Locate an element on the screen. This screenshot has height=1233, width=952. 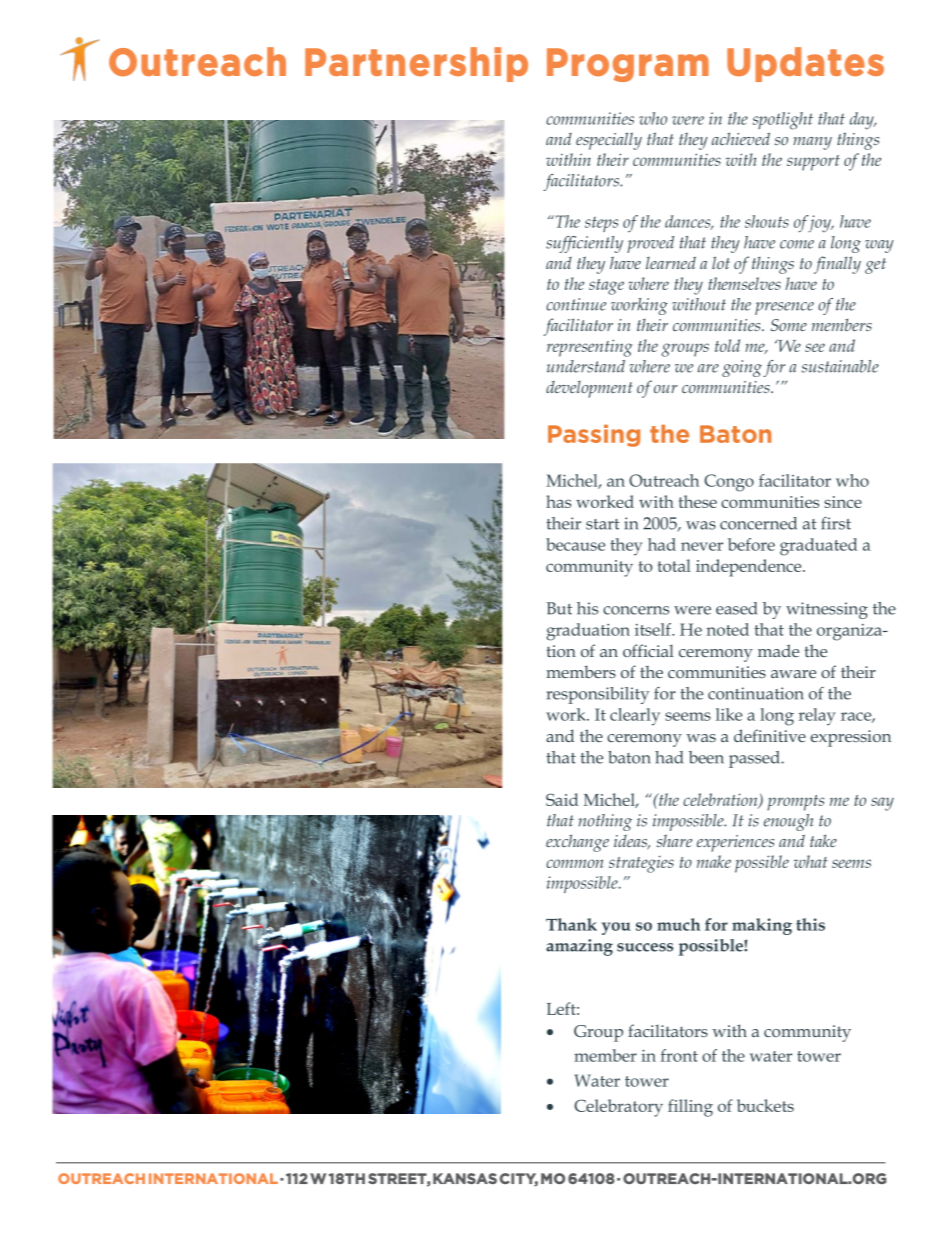
what is located at coordinates (811, 861).
